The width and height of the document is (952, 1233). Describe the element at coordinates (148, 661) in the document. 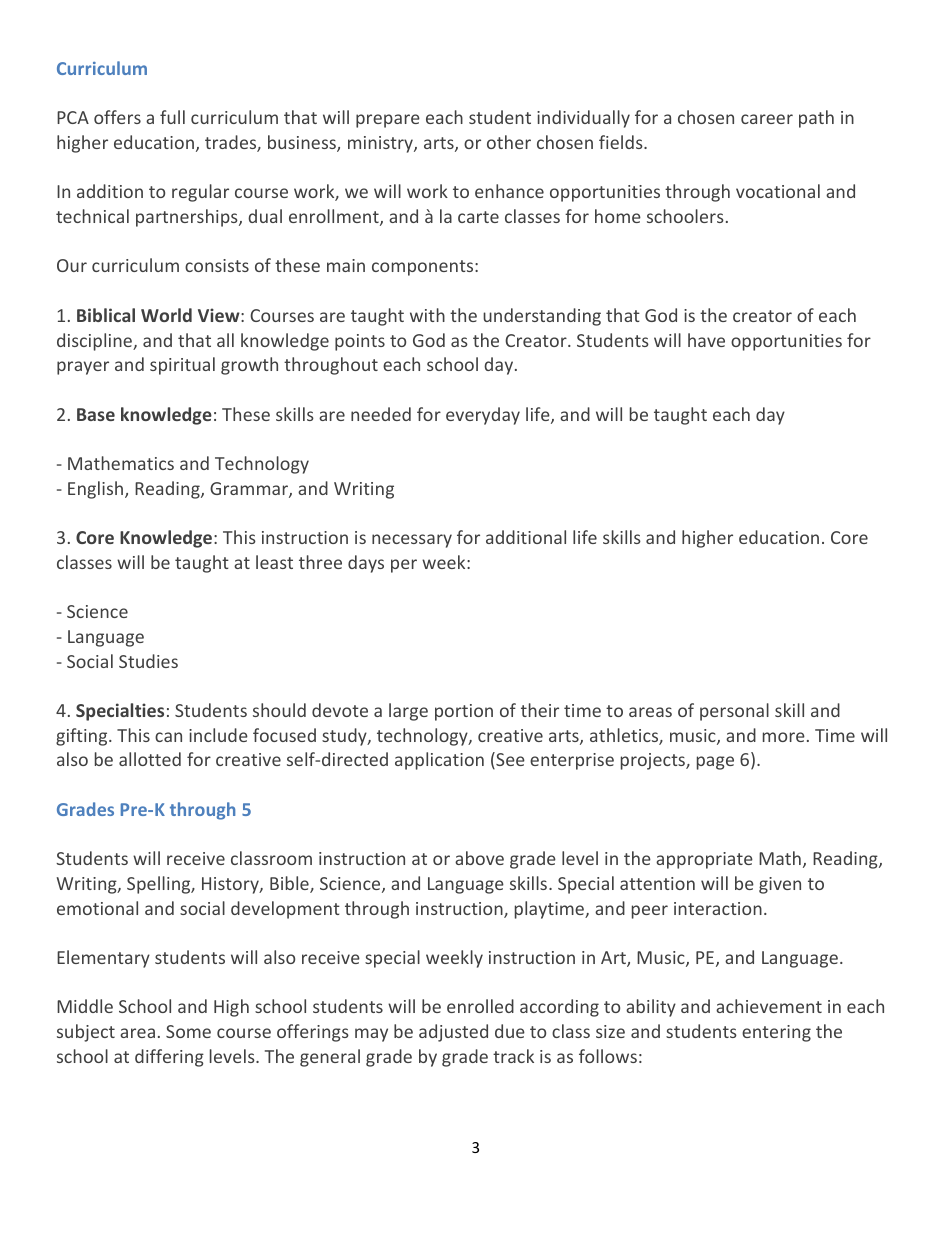

I see `Studies` at that location.
